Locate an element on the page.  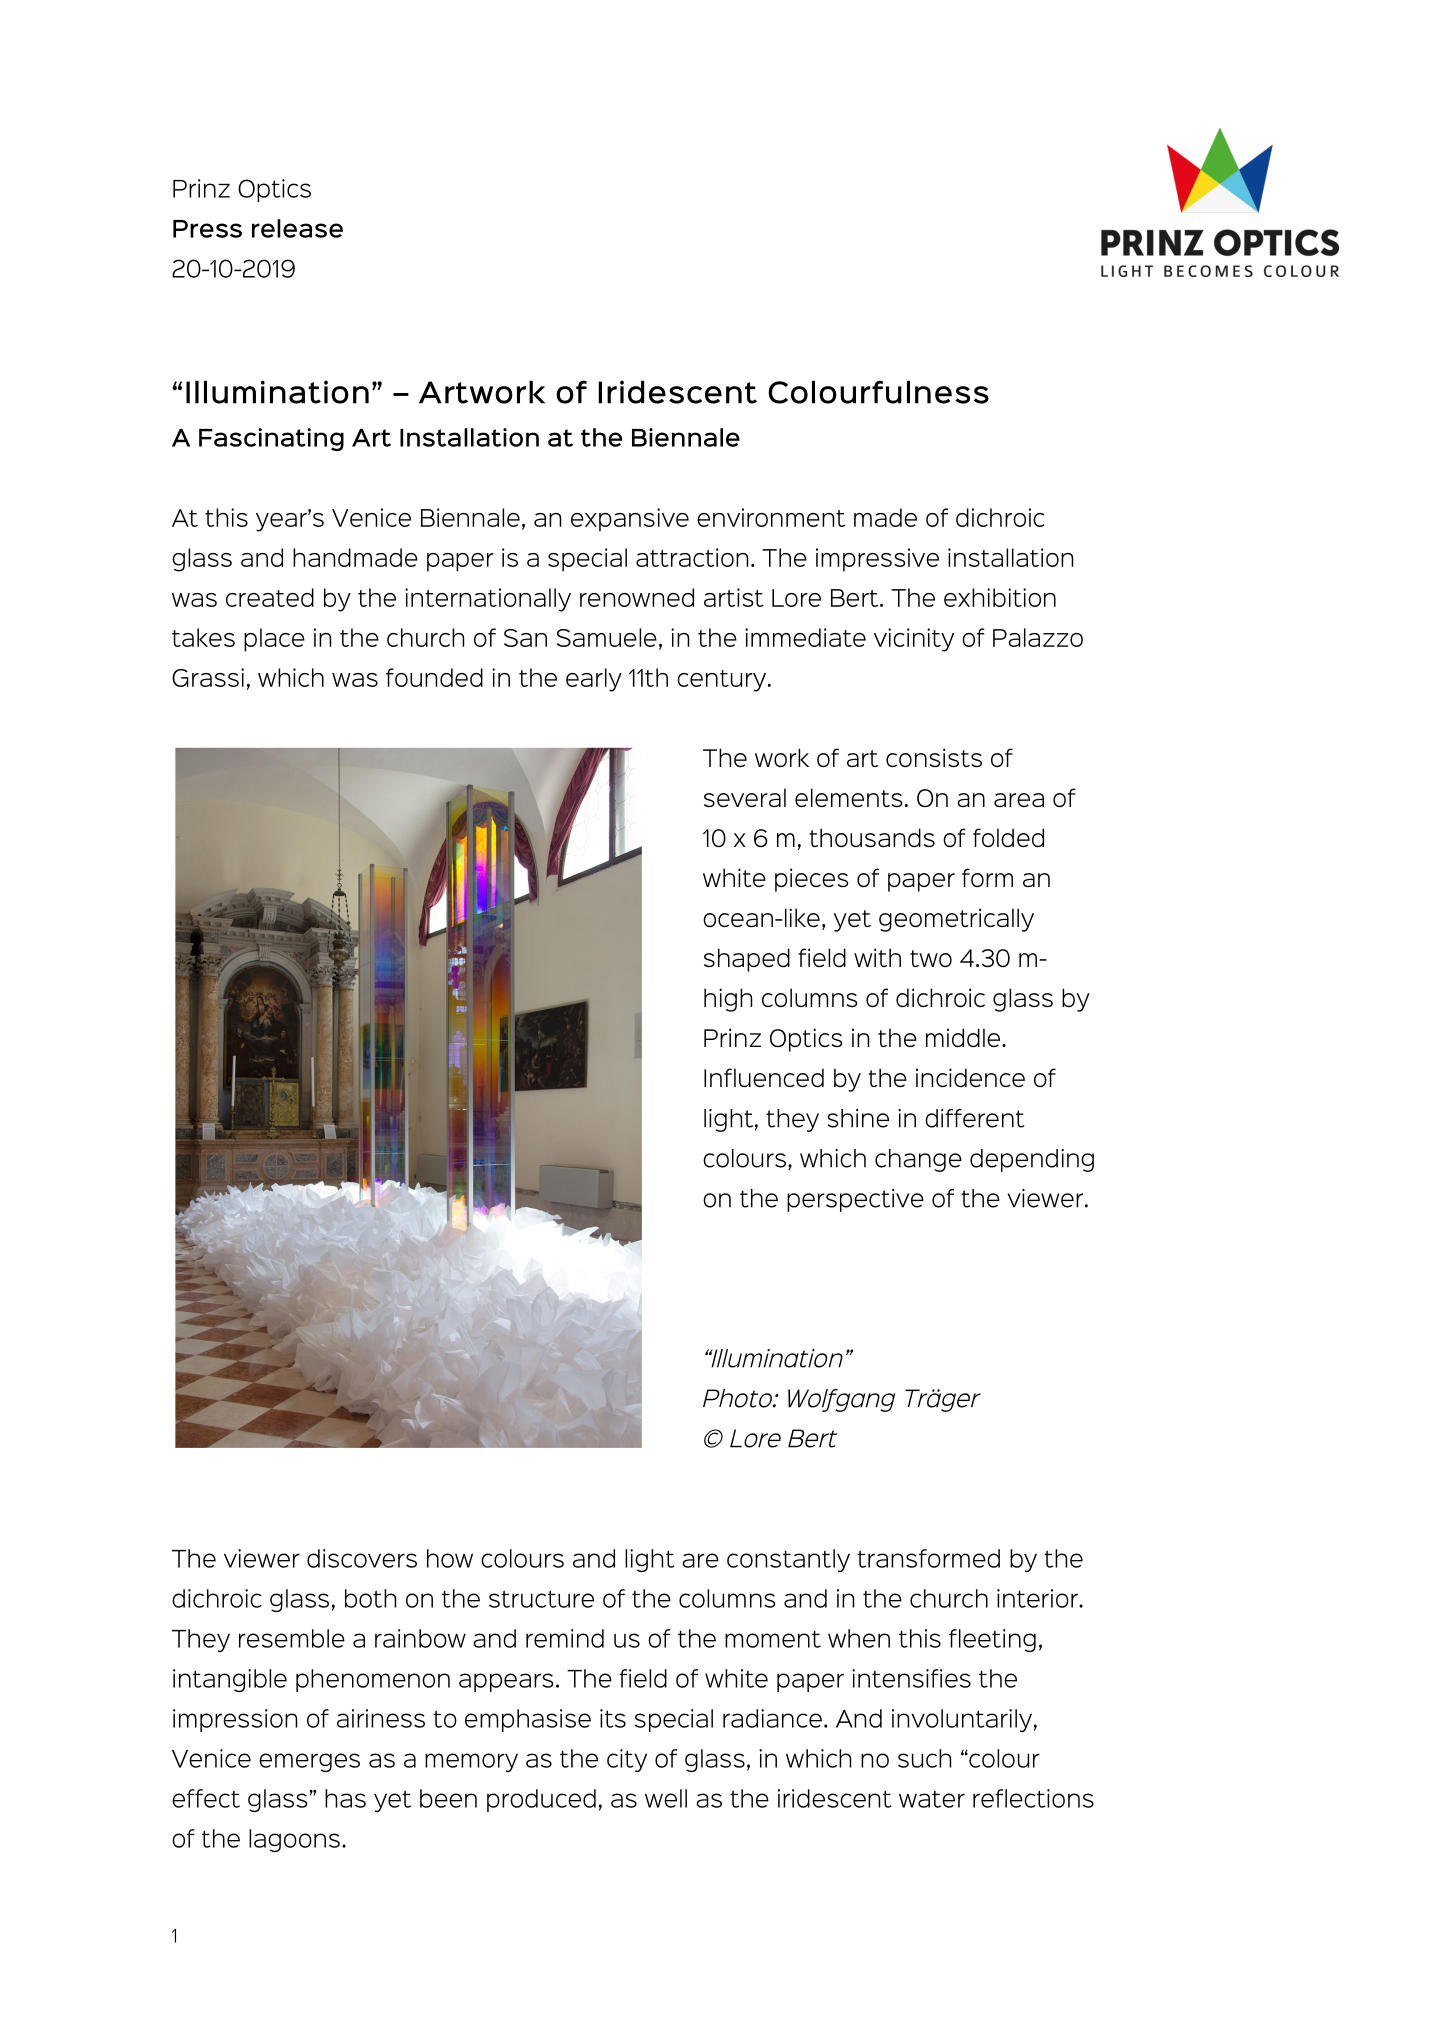
release is located at coordinates (297, 228).
